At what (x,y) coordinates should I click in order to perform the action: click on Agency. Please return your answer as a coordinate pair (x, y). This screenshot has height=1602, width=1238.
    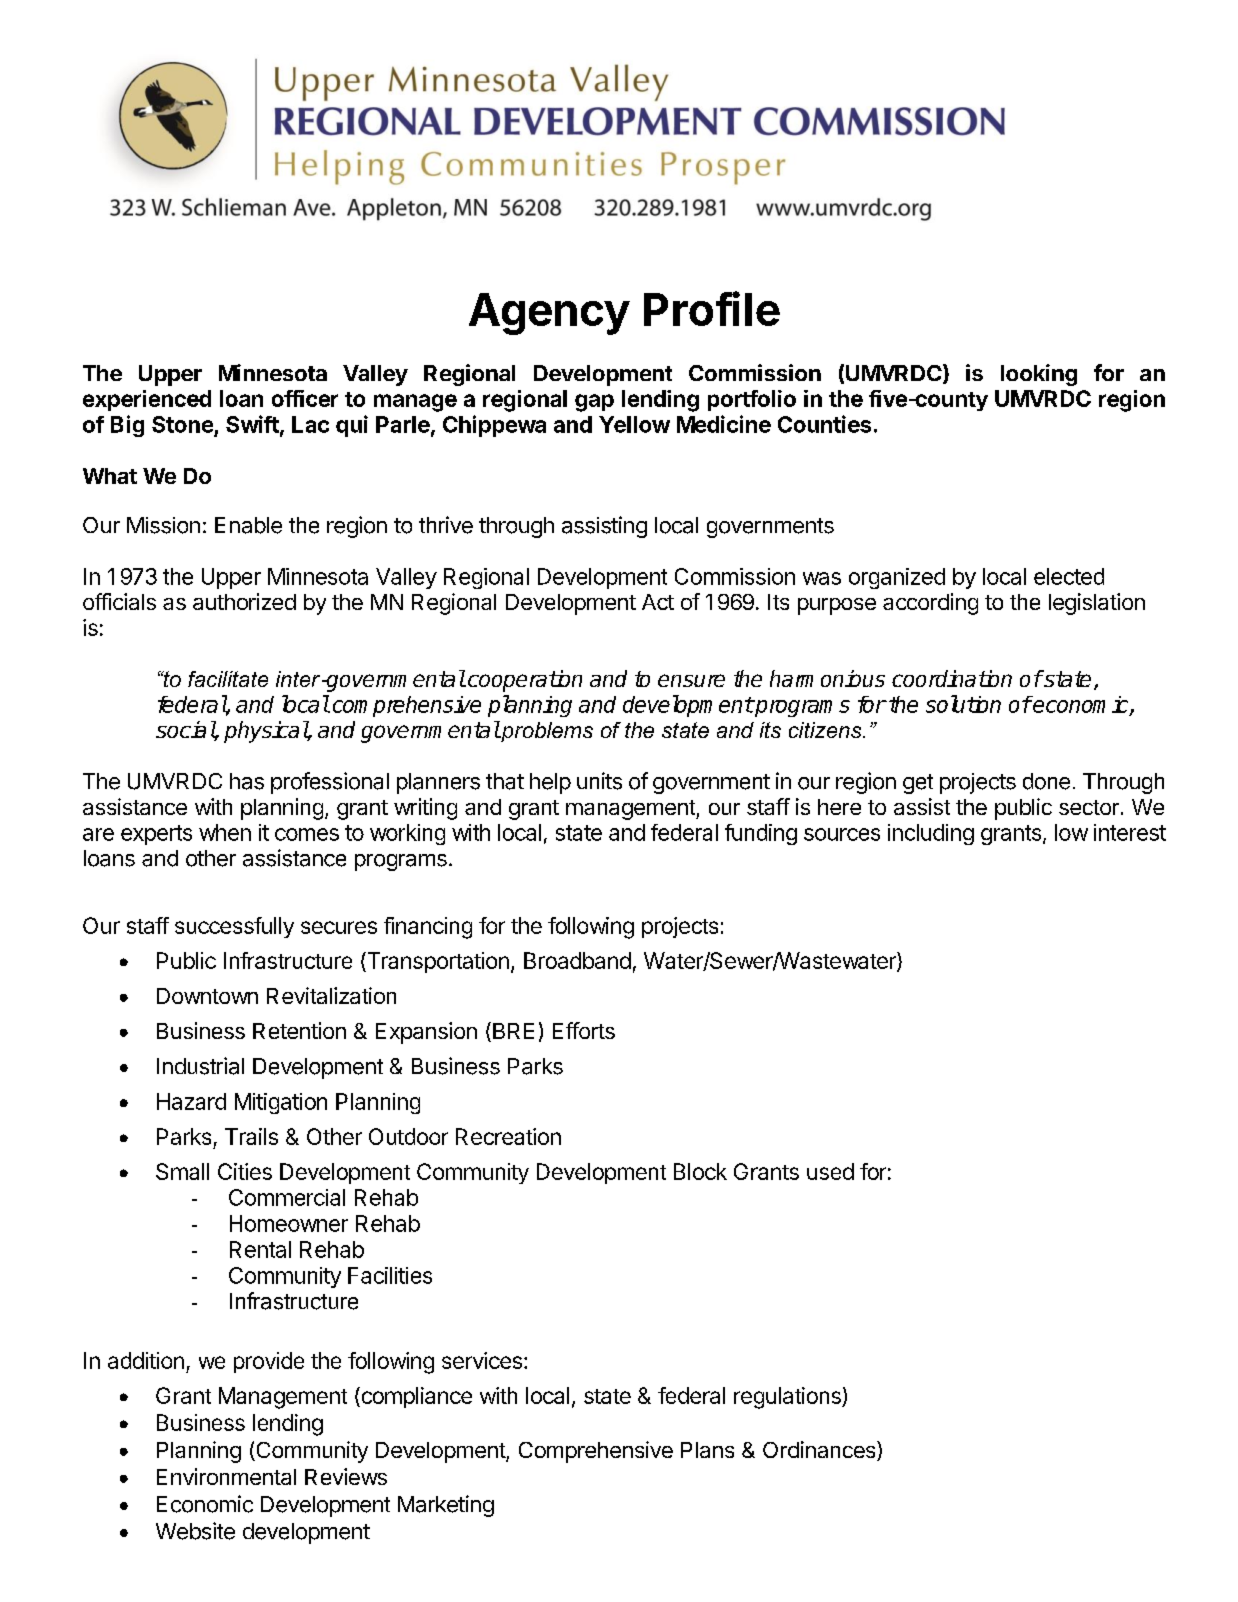
    Looking at the image, I should click on (549, 314).
